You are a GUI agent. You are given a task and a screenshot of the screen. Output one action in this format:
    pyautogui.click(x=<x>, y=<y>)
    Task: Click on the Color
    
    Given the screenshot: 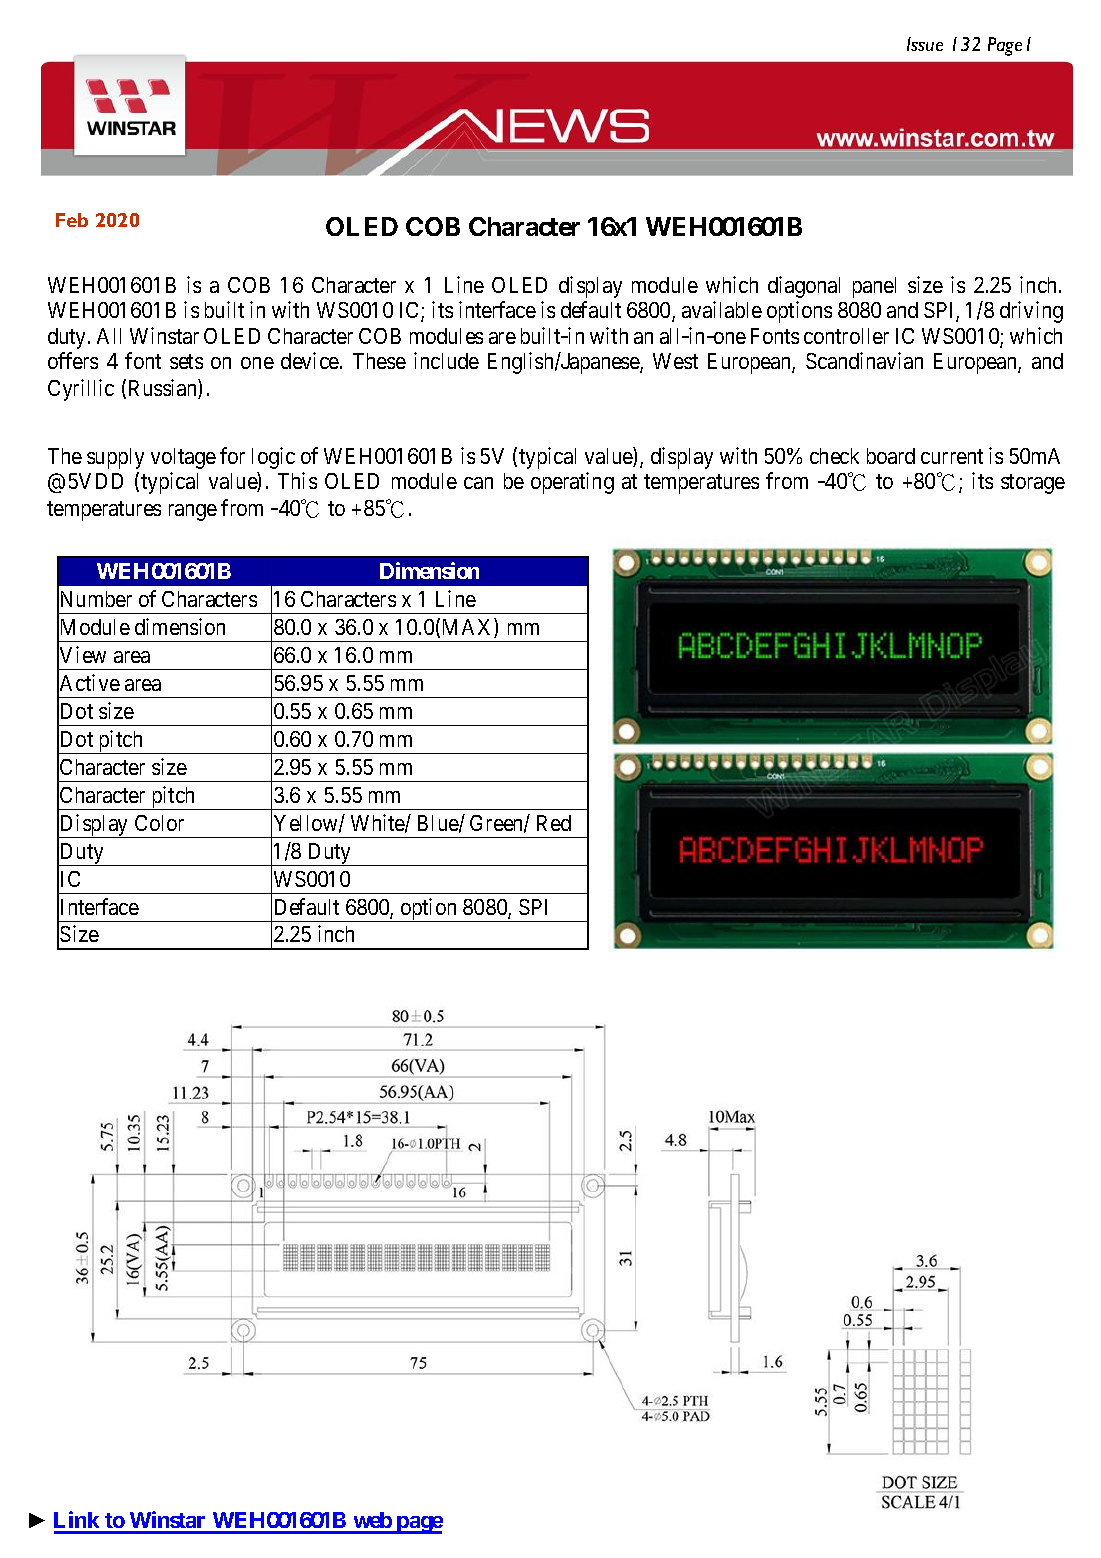 What is the action you would take?
    pyautogui.click(x=159, y=823)
